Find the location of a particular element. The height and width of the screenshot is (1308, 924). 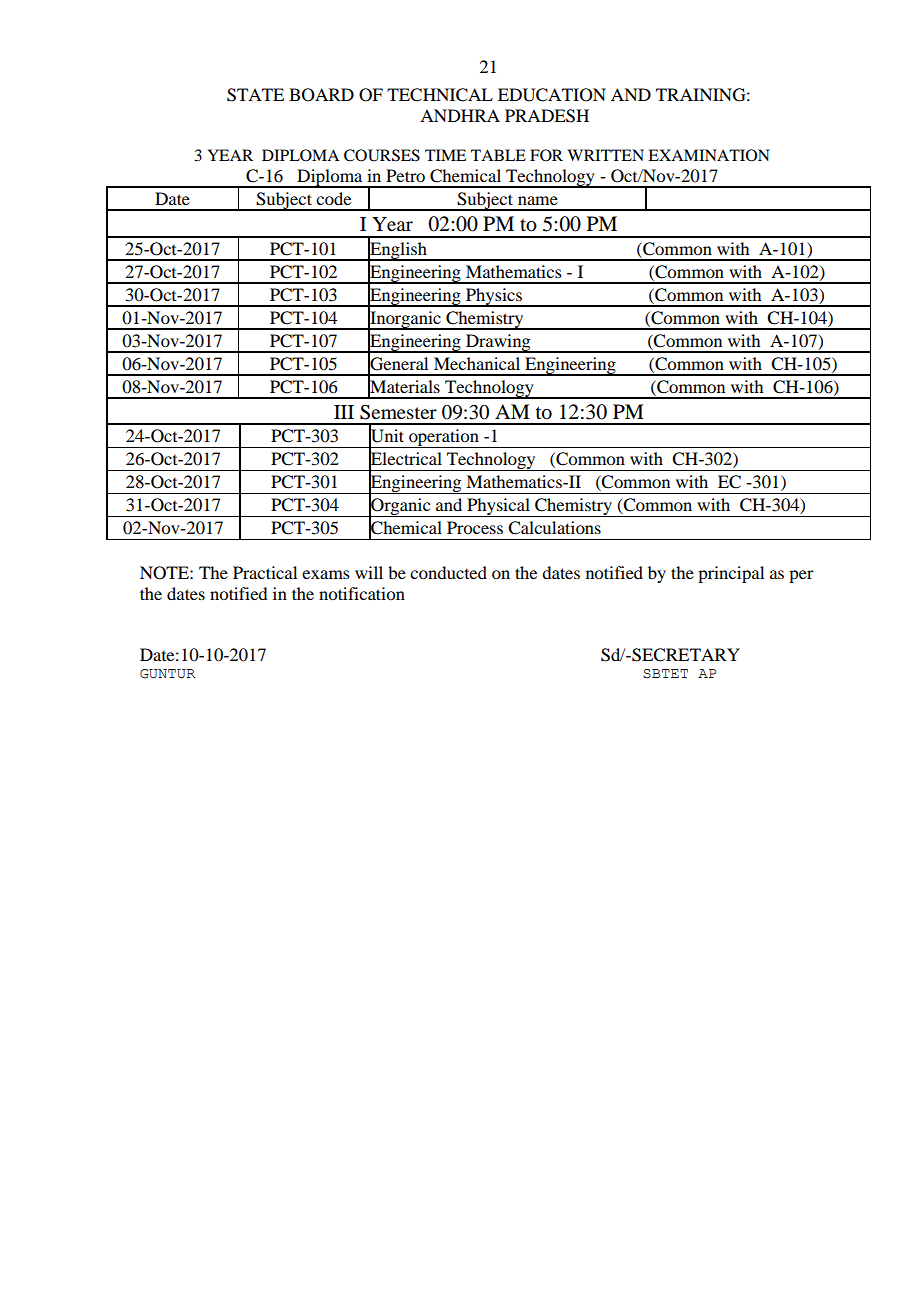

operation is located at coordinates (444, 438).
